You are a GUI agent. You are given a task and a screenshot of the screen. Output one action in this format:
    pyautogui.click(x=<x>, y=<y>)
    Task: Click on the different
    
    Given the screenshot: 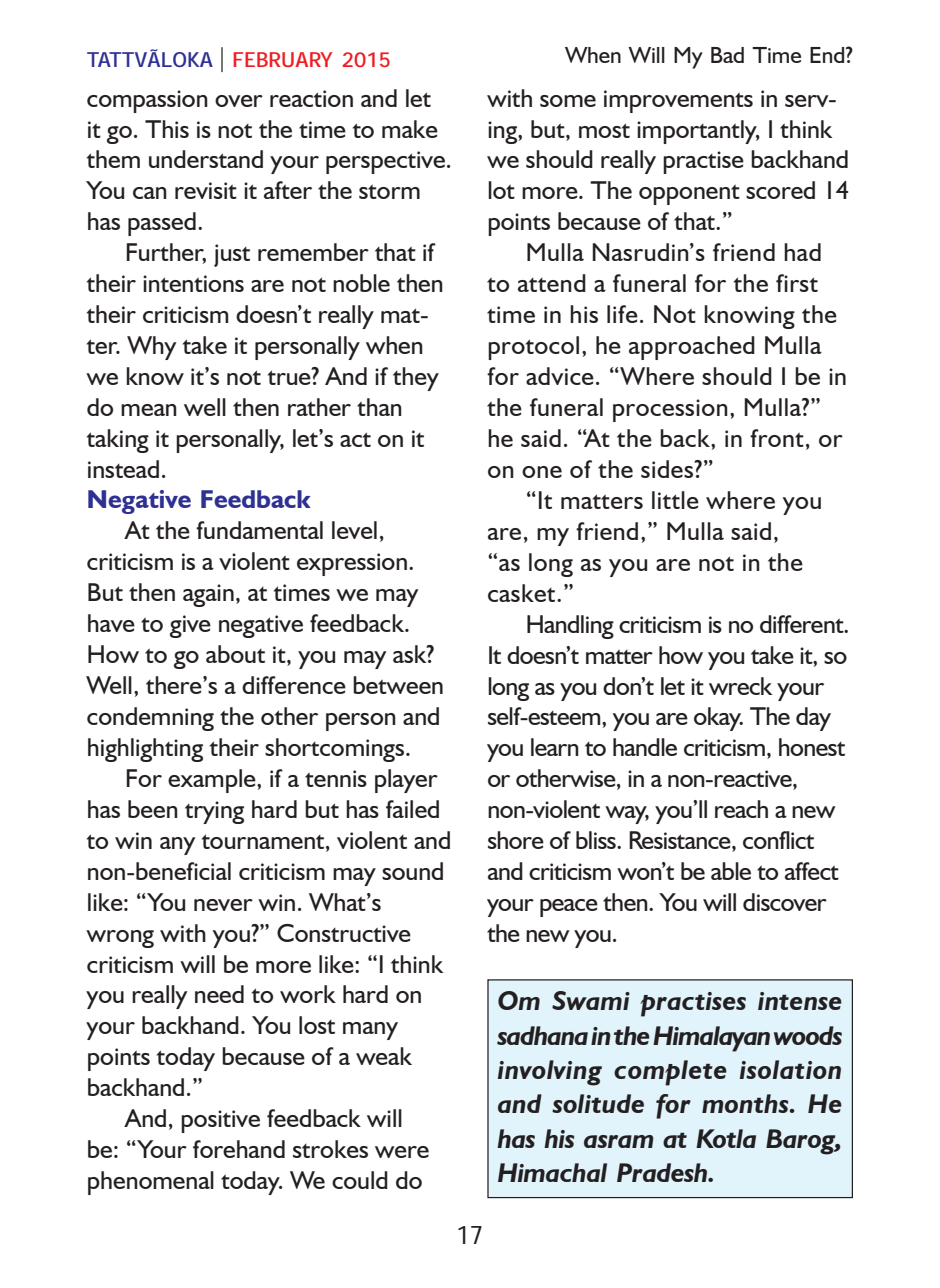 What is the action you would take?
    pyautogui.click(x=803, y=624)
